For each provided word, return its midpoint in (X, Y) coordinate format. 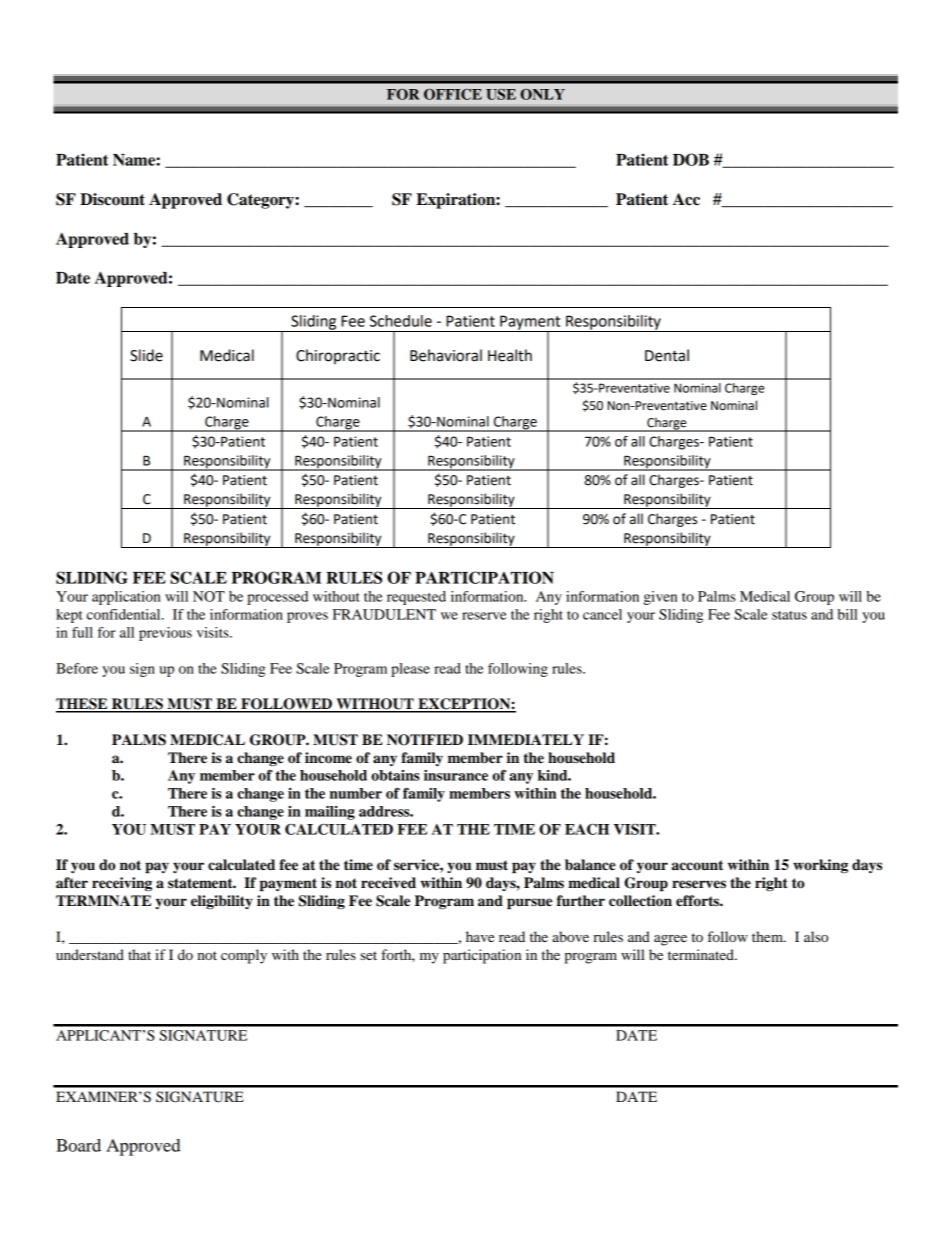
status (789, 615)
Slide (146, 355)
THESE (83, 705)
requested (416, 598)
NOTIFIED (425, 740)
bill (847, 614)
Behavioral (446, 355)
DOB (691, 159)
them (769, 936)
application (126, 598)
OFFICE (453, 94)
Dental (667, 355)
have (480, 936)
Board (78, 1145)
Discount (112, 199)
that (139, 954)
